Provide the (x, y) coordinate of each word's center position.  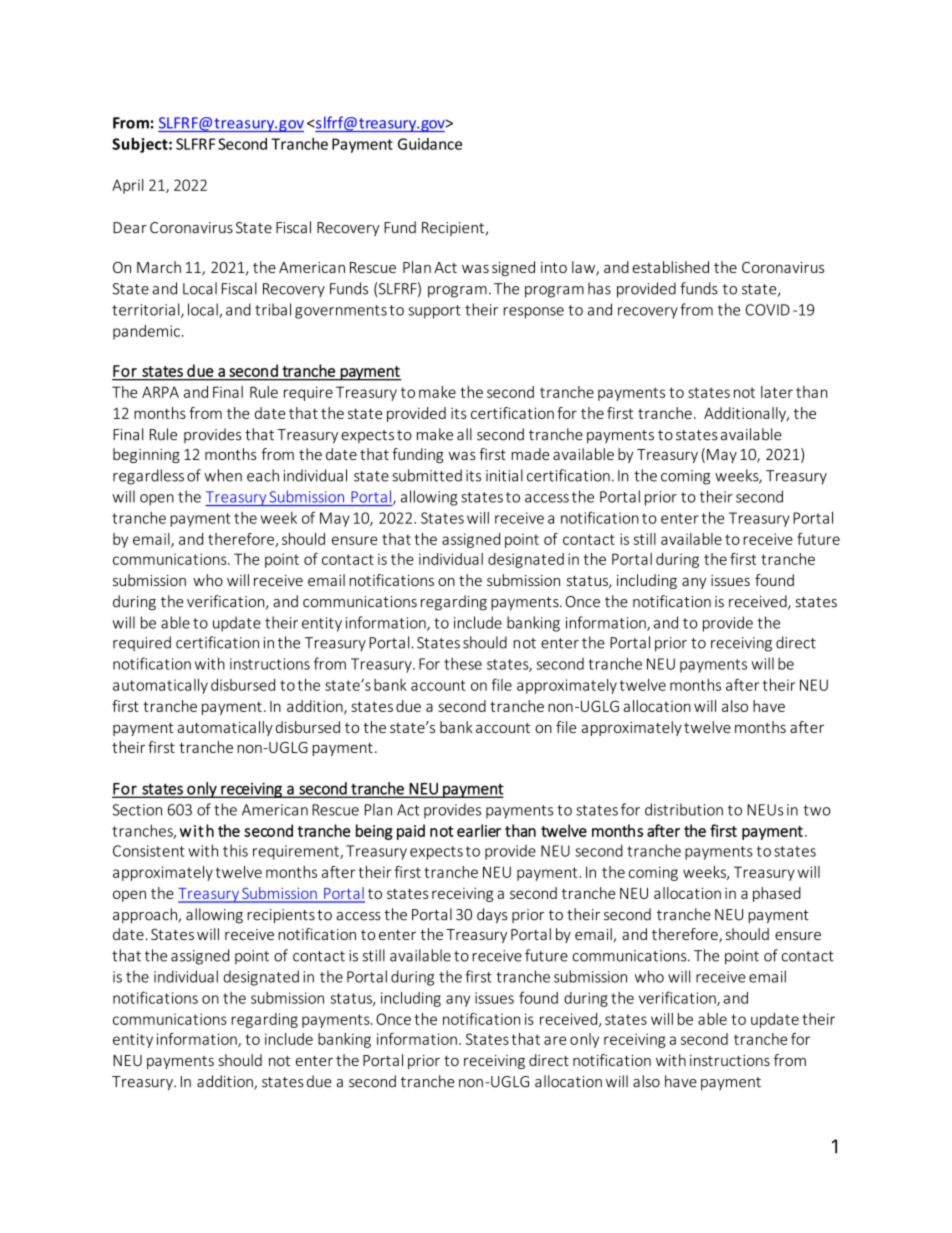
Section (137, 810)
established (670, 267)
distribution (684, 809)
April (127, 186)
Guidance (430, 144)
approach (146, 916)
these (463, 663)
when (223, 475)
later (777, 392)
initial (504, 475)
